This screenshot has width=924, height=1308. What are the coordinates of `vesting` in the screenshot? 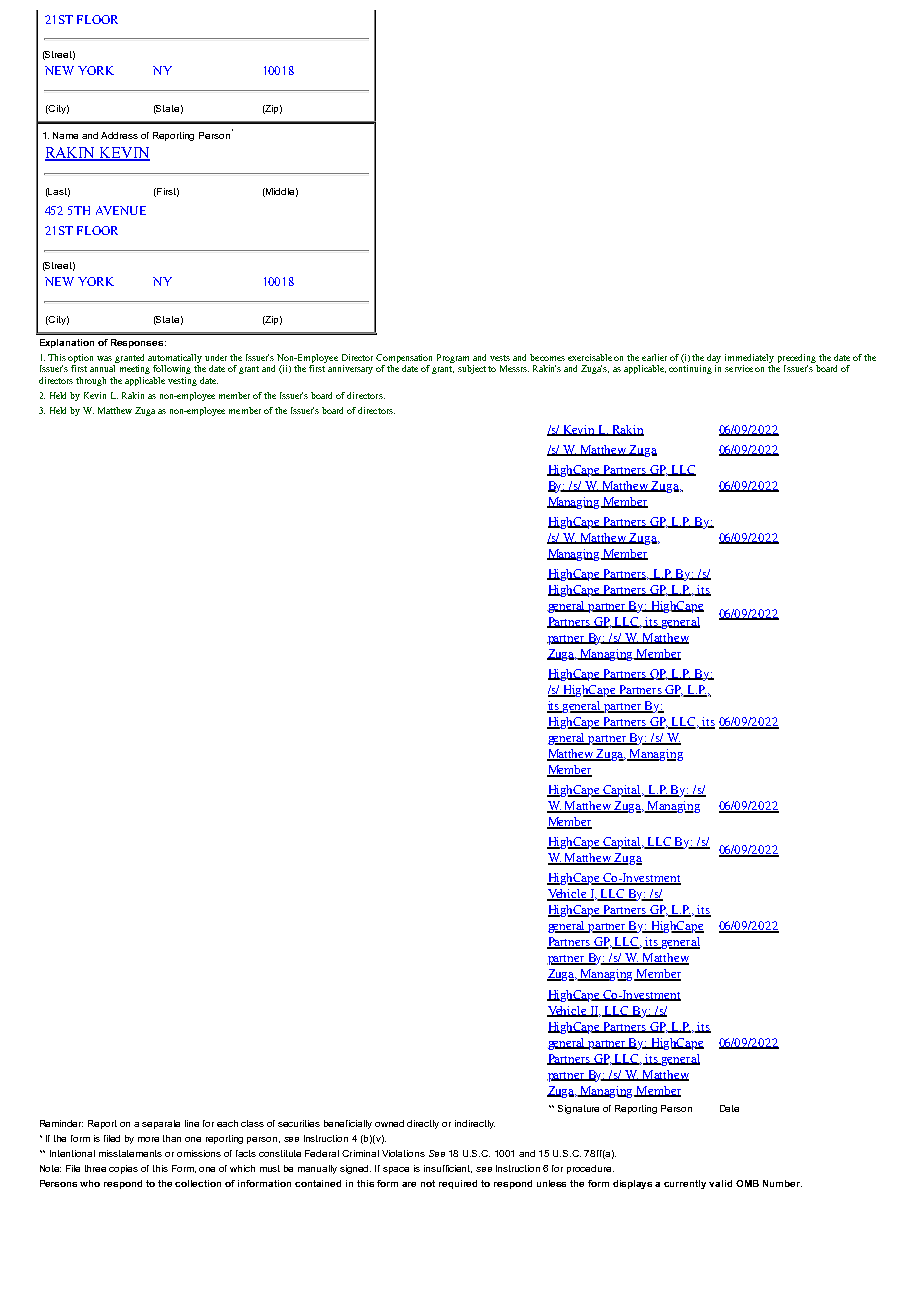 It's located at (182, 381).
